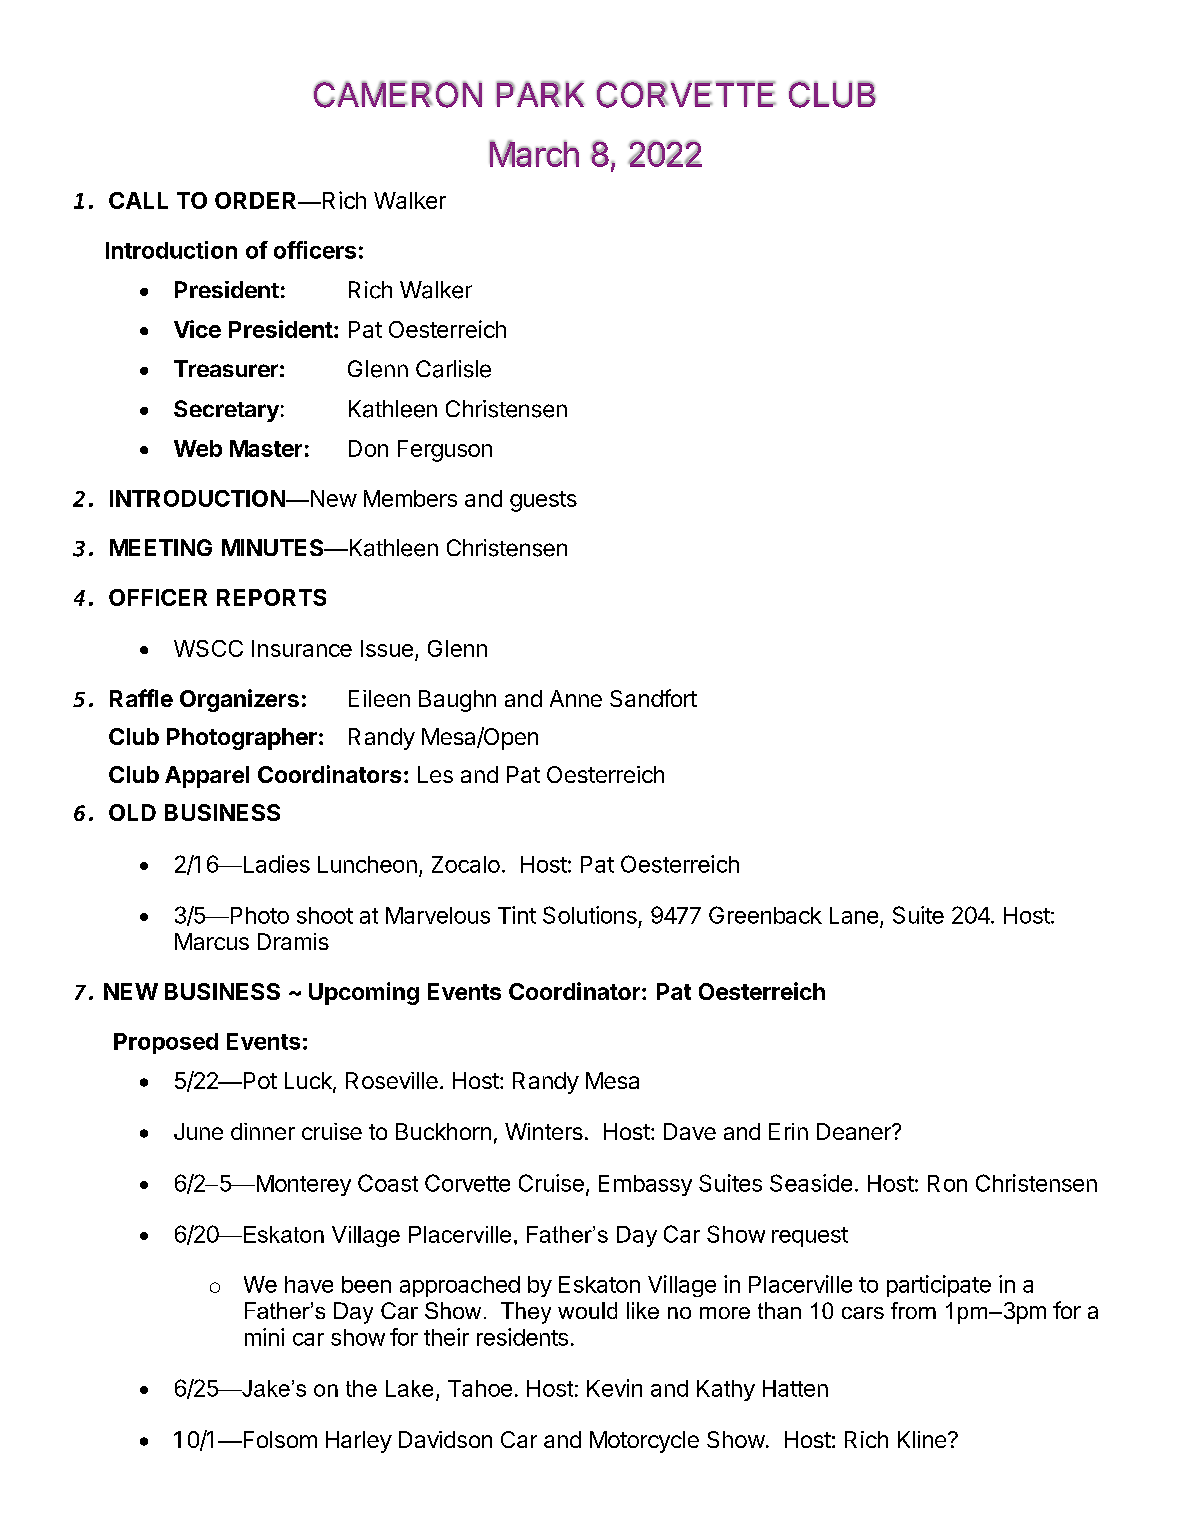  What do you see at coordinates (264, 1337) in the image?
I see `mini` at bounding box center [264, 1337].
